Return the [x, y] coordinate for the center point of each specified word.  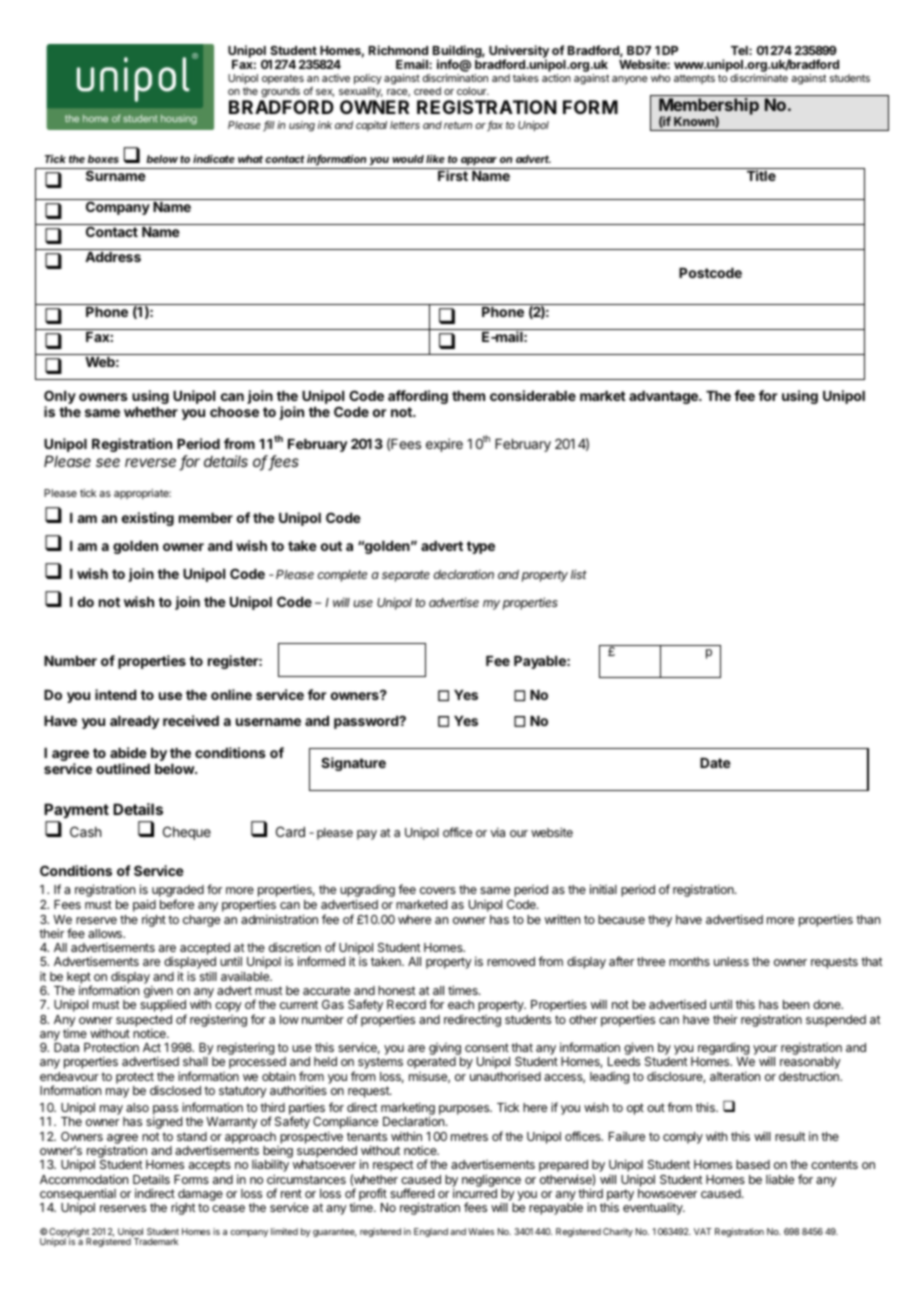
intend [115, 694]
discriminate [759, 78]
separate [406, 576]
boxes [103, 159]
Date [715, 763]
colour [473, 91]
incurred [475, 1193]
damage [199, 1196]
